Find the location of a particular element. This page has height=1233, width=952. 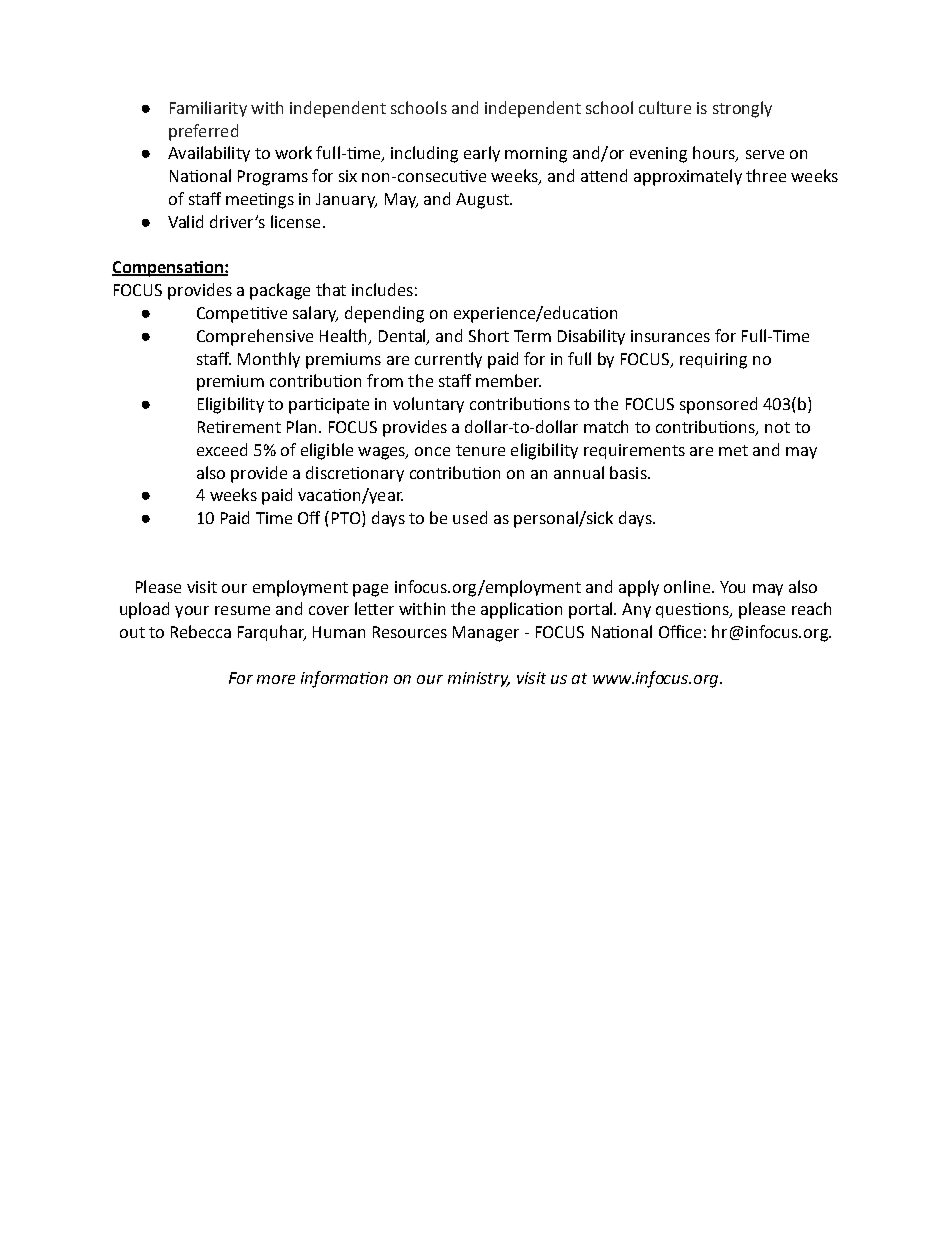

member is located at coordinates (508, 380).
